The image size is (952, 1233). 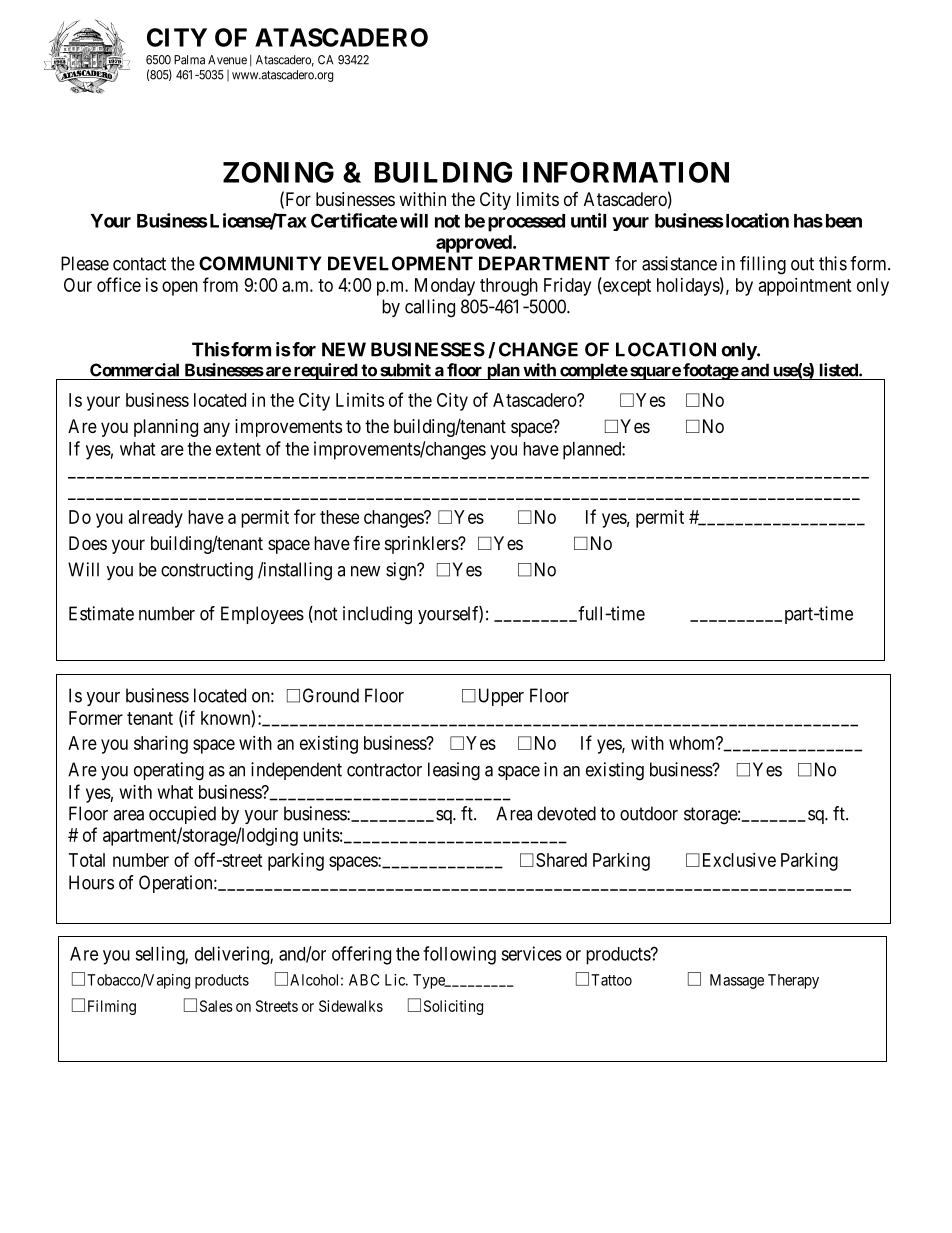 I want to click on sign, so click(x=402, y=571).
